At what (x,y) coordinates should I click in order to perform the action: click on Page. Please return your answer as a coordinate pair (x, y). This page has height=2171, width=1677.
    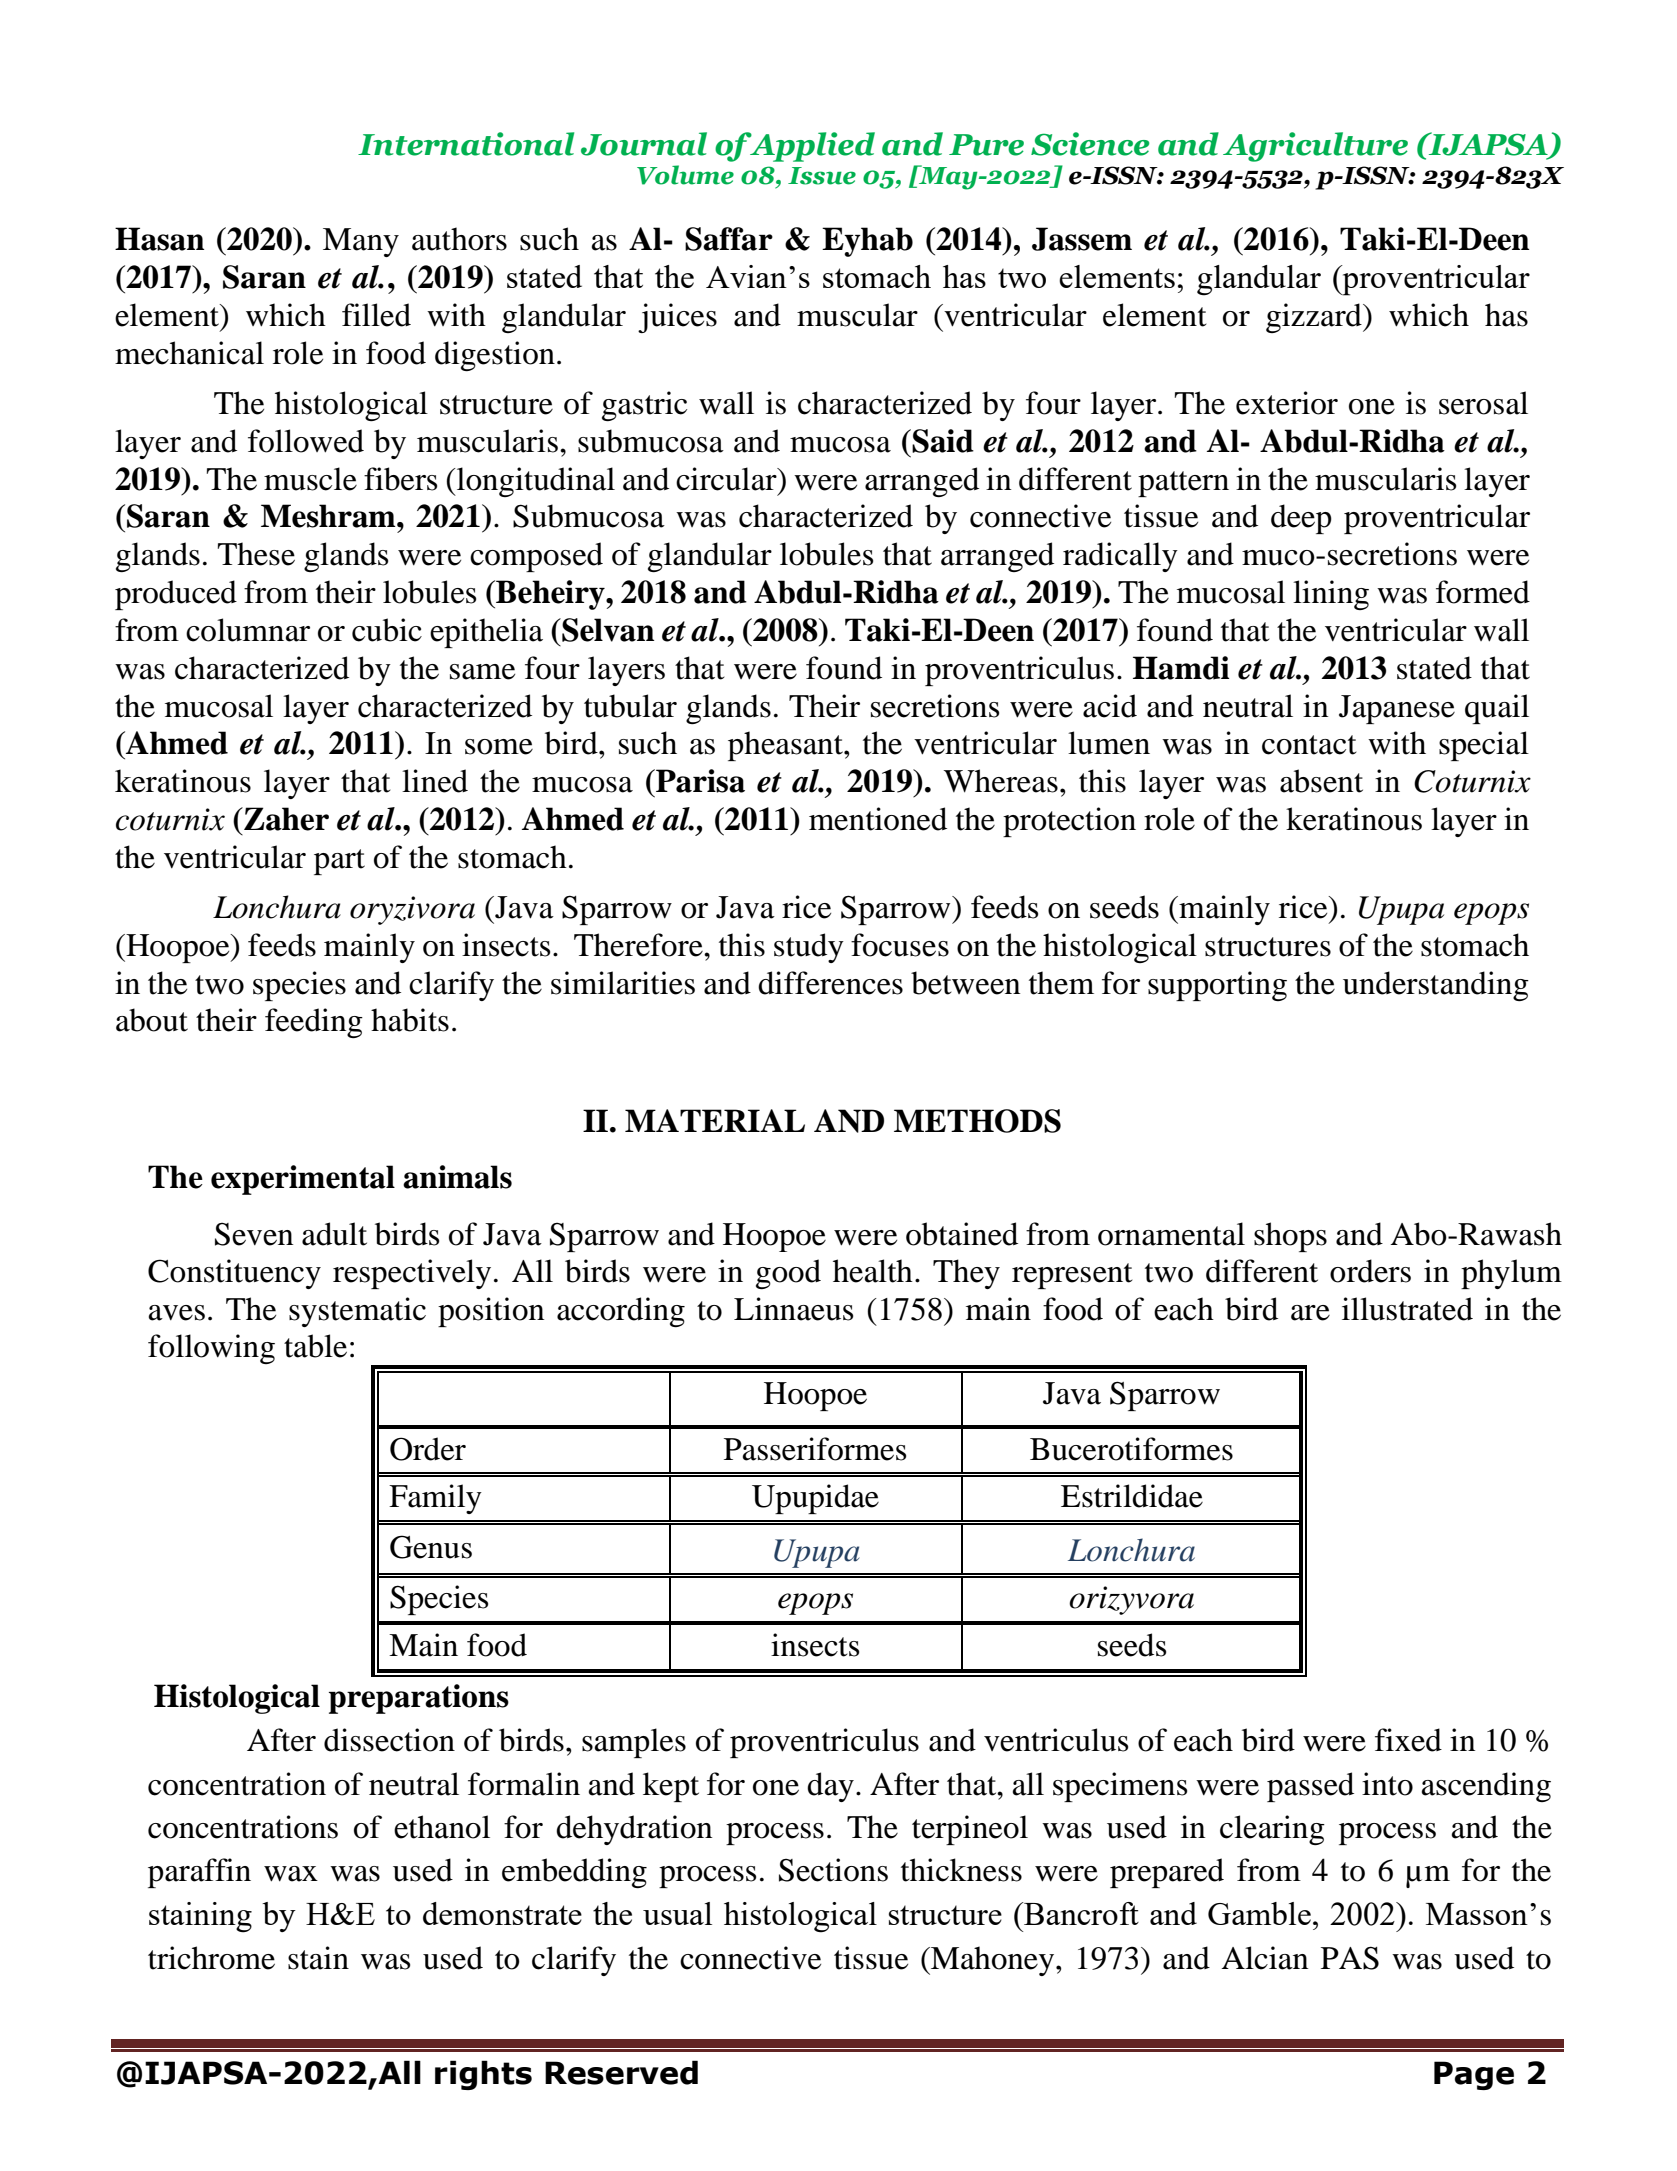
    Looking at the image, I should click on (1474, 2075).
